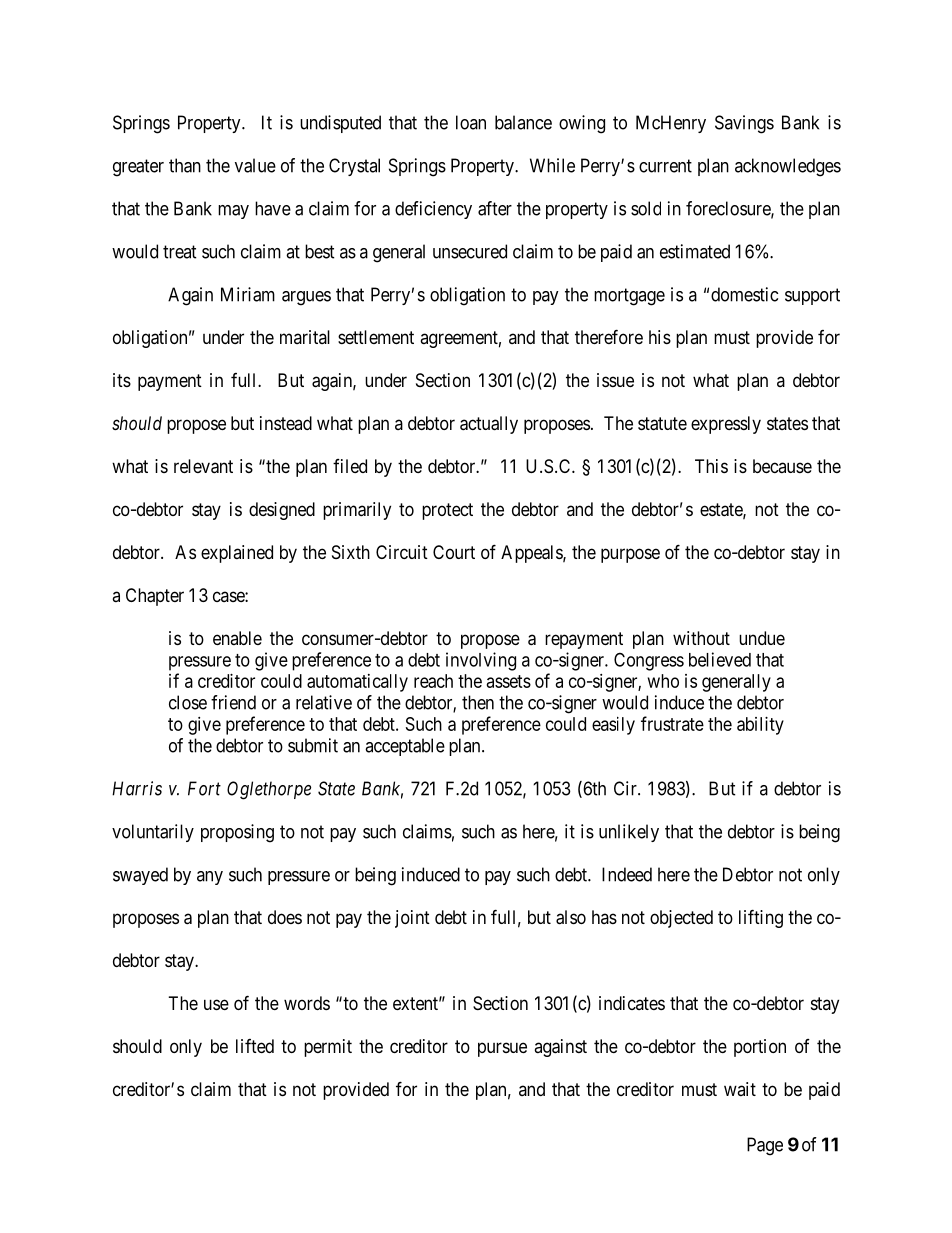 The height and width of the screenshot is (1233, 952). I want to click on joint, so click(412, 919).
